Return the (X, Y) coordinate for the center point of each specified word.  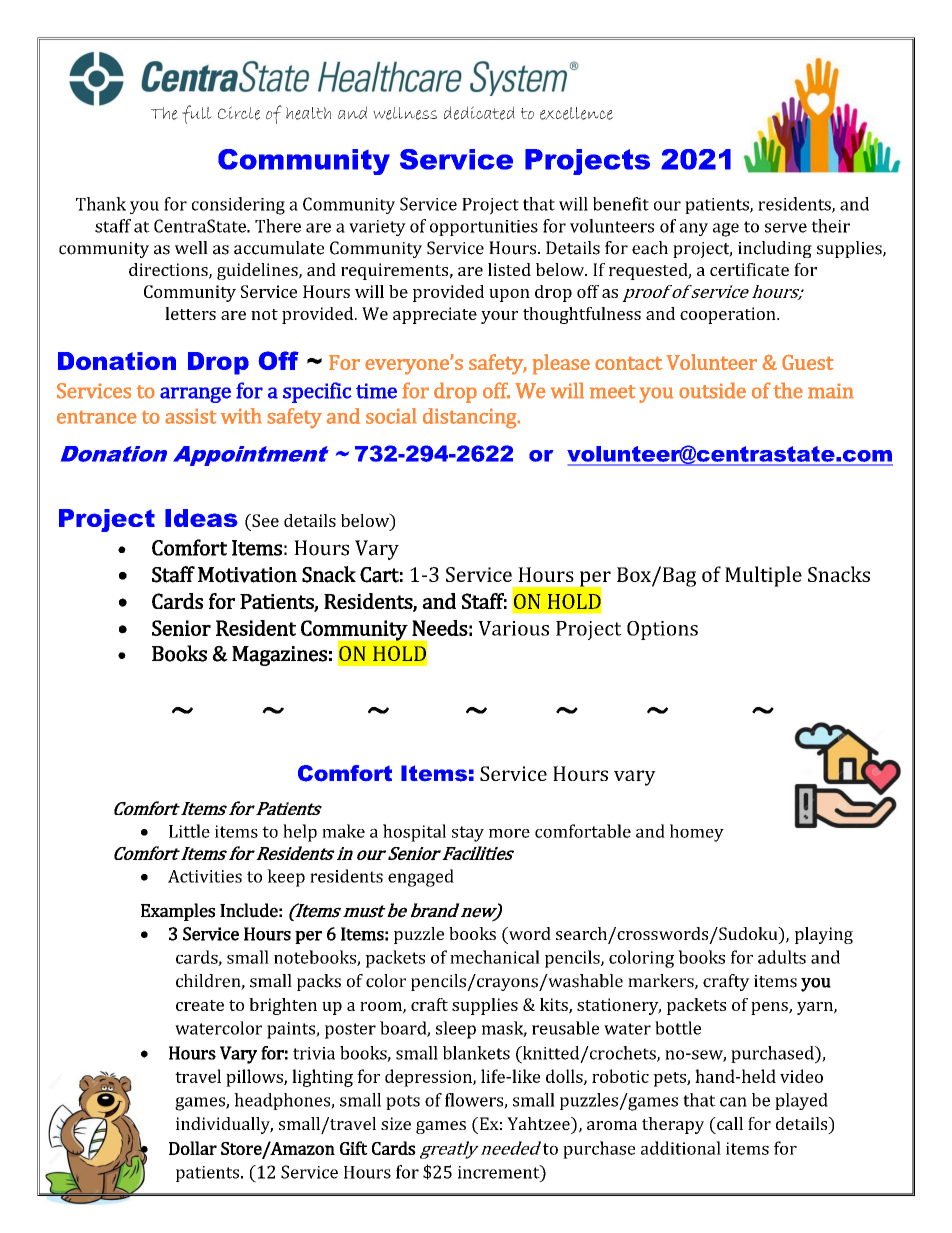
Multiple (763, 576)
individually (224, 1125)
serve (786, 228)
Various (513, 628)
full (197, 114)
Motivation (247, 575)
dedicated (479, 113)
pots (403, 1102)
